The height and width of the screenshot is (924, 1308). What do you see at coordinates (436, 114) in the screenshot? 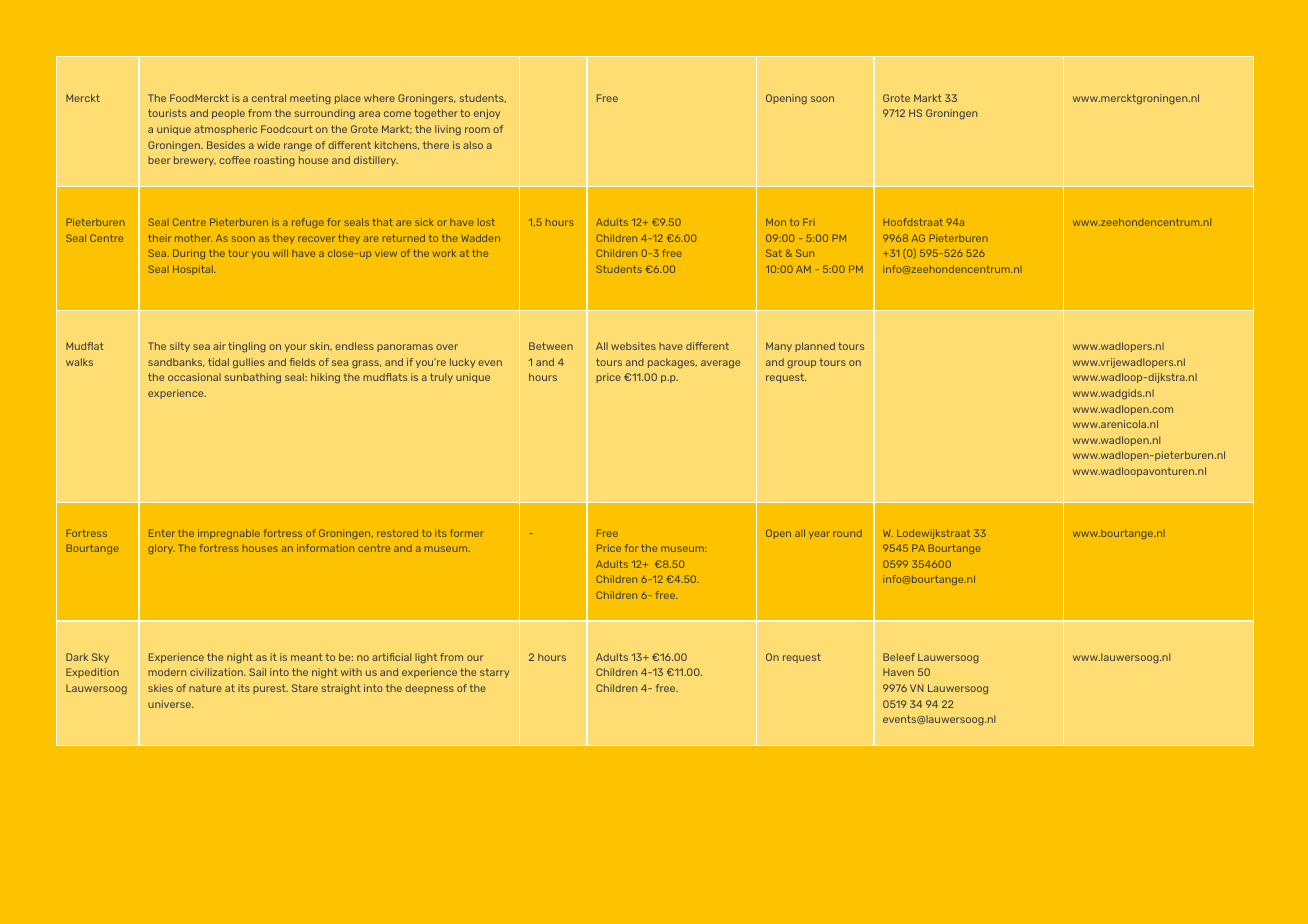
I see `together` at bounding box center [436, 114].
